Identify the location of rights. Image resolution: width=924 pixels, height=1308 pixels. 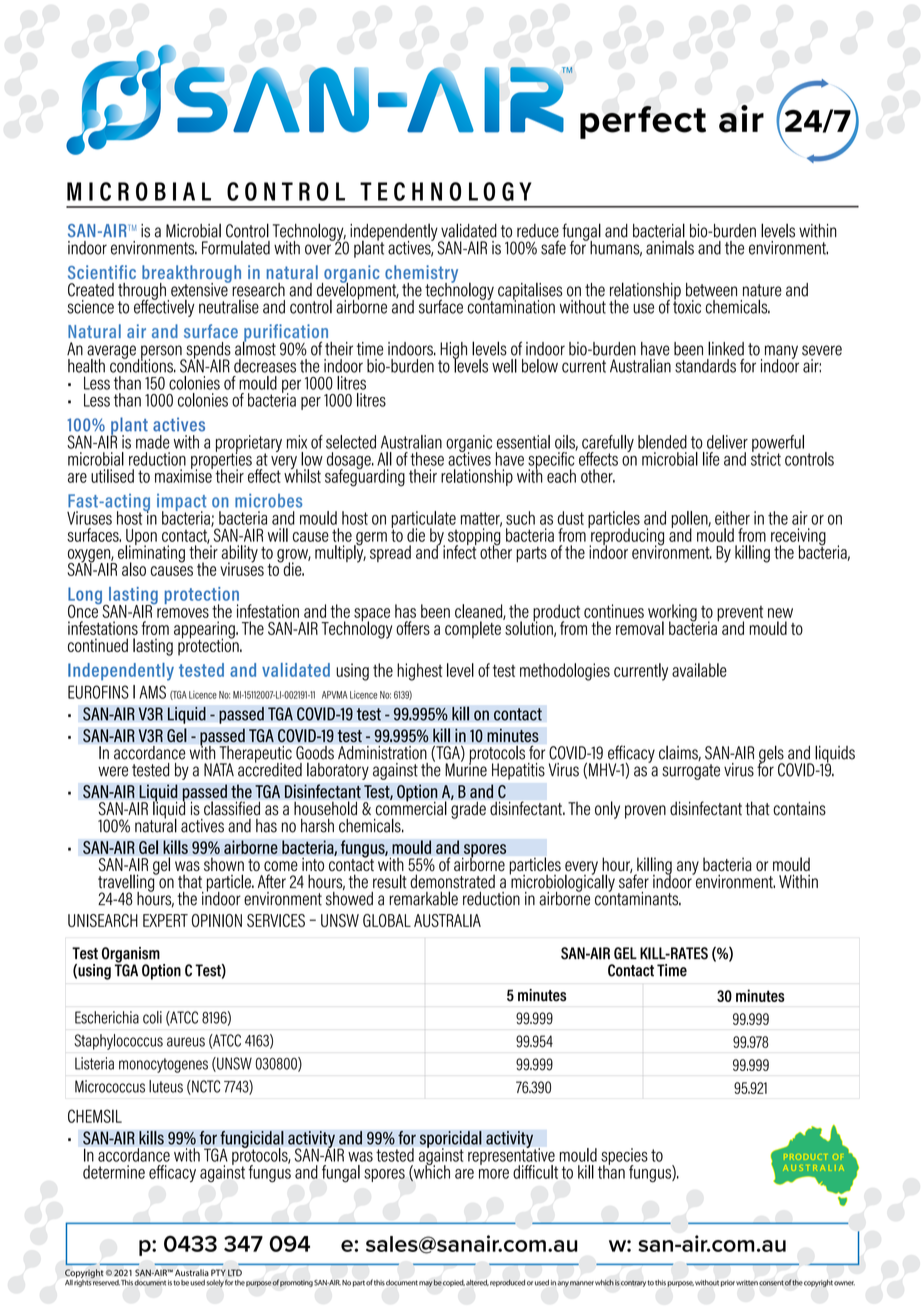
(83, 1282).
